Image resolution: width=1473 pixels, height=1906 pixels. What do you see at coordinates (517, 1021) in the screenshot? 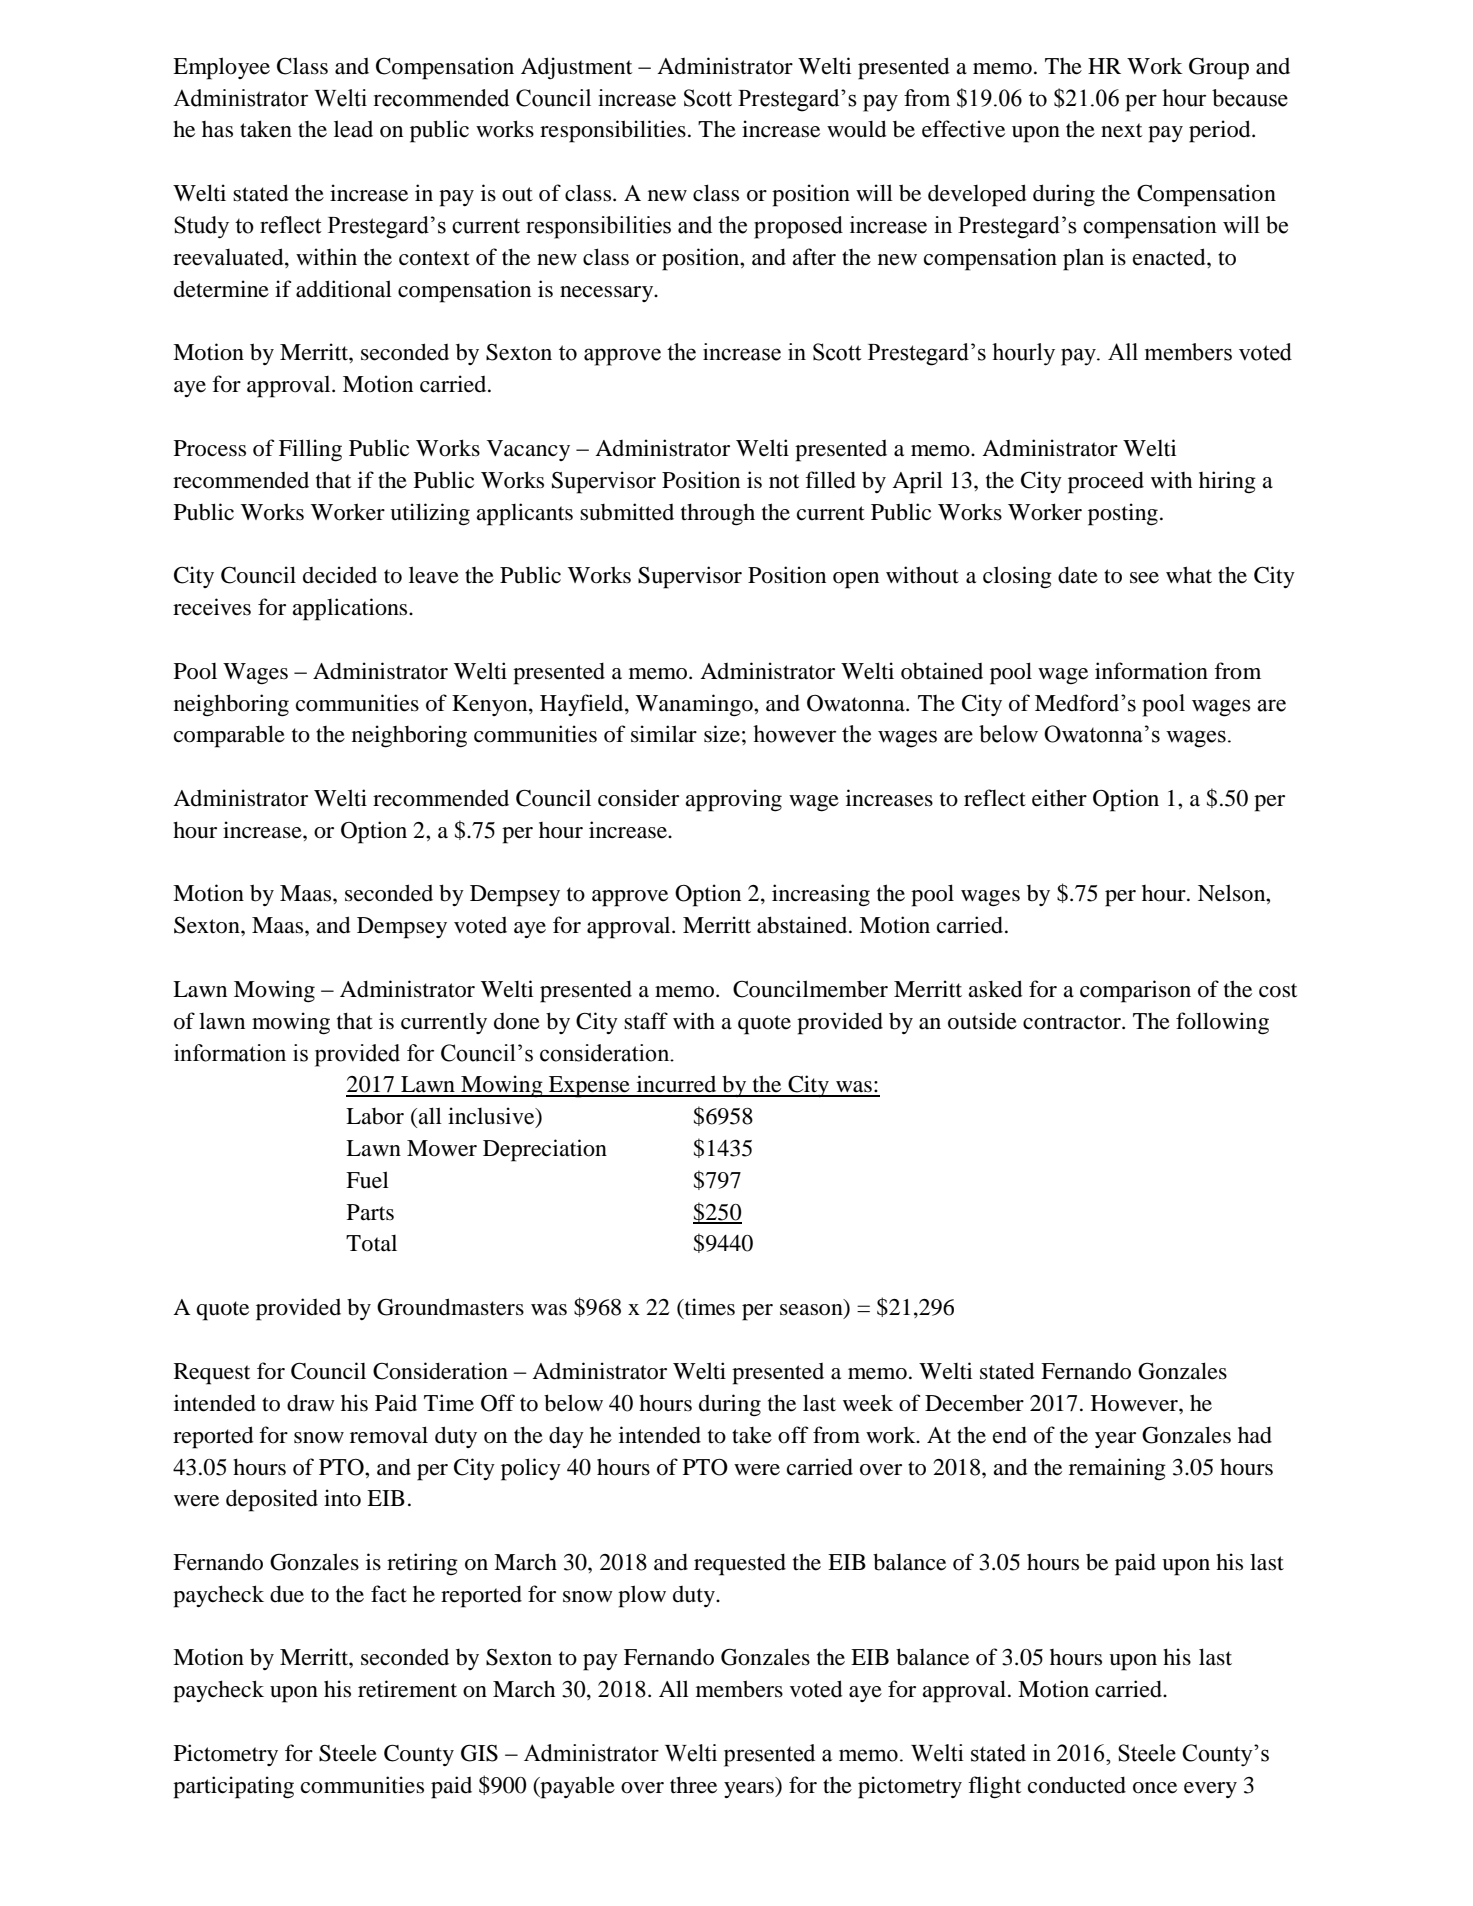
I see `done` at bounding box center [517, 1021].
